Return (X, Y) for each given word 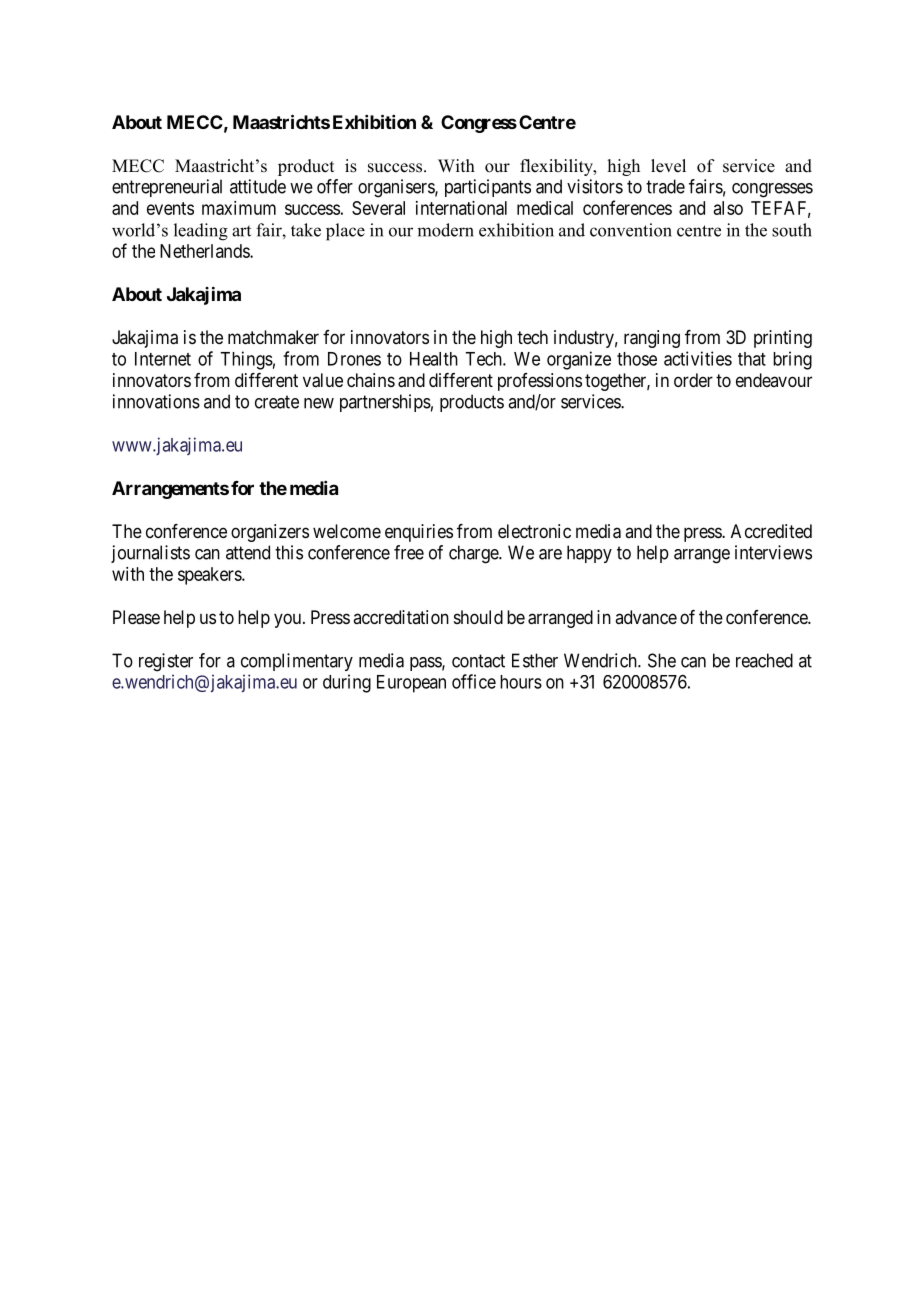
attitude (258, 186)
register (166, 662)
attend (248, 552)
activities (698, 358)
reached (764, 660)
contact (478, 661)
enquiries (419, 533)
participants (488, 188)
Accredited (771, 531)
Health (434, 359)
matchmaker (273, 337)
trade (665, 186)
